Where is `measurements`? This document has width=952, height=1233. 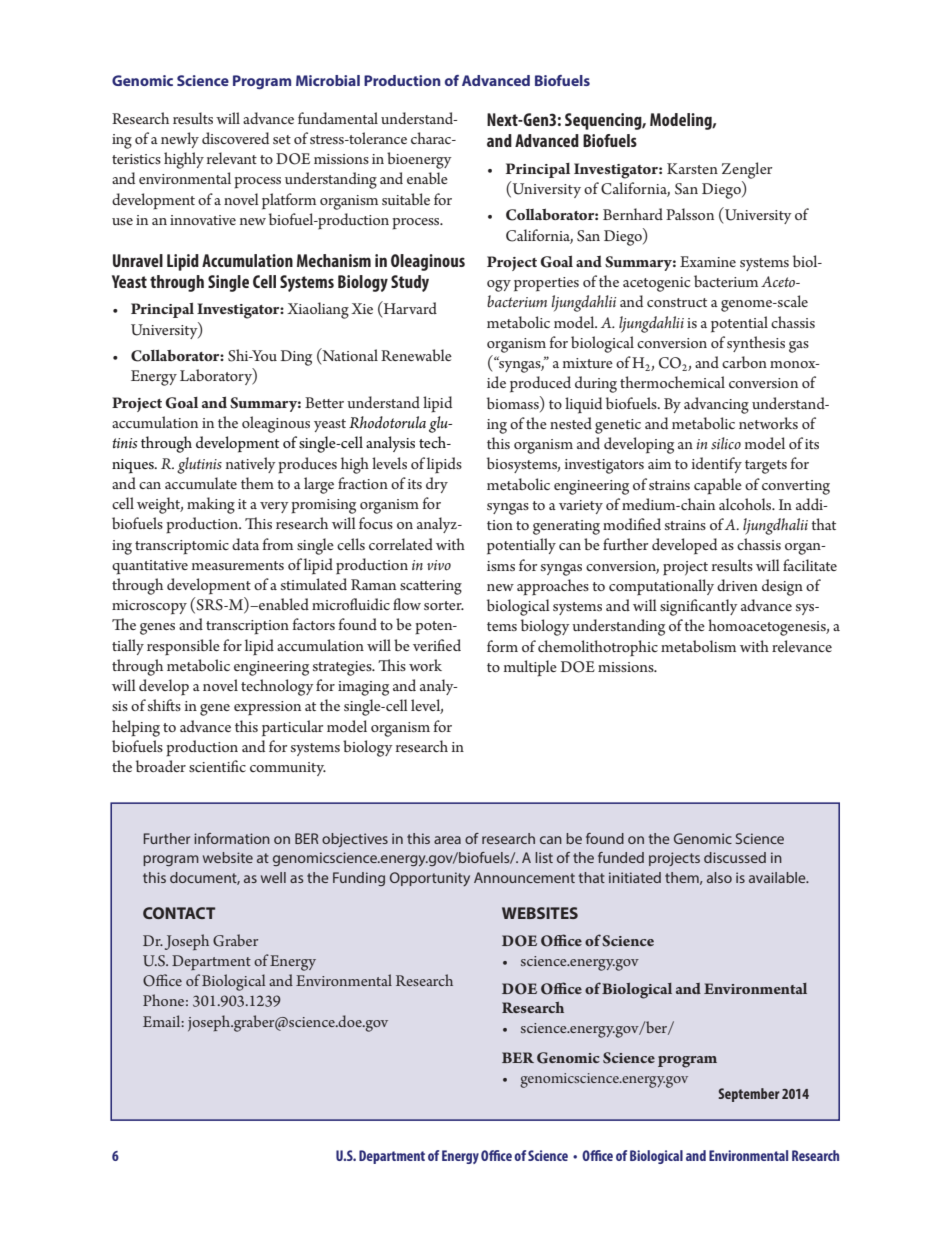 measurements is located at coordinates (238, 565).
